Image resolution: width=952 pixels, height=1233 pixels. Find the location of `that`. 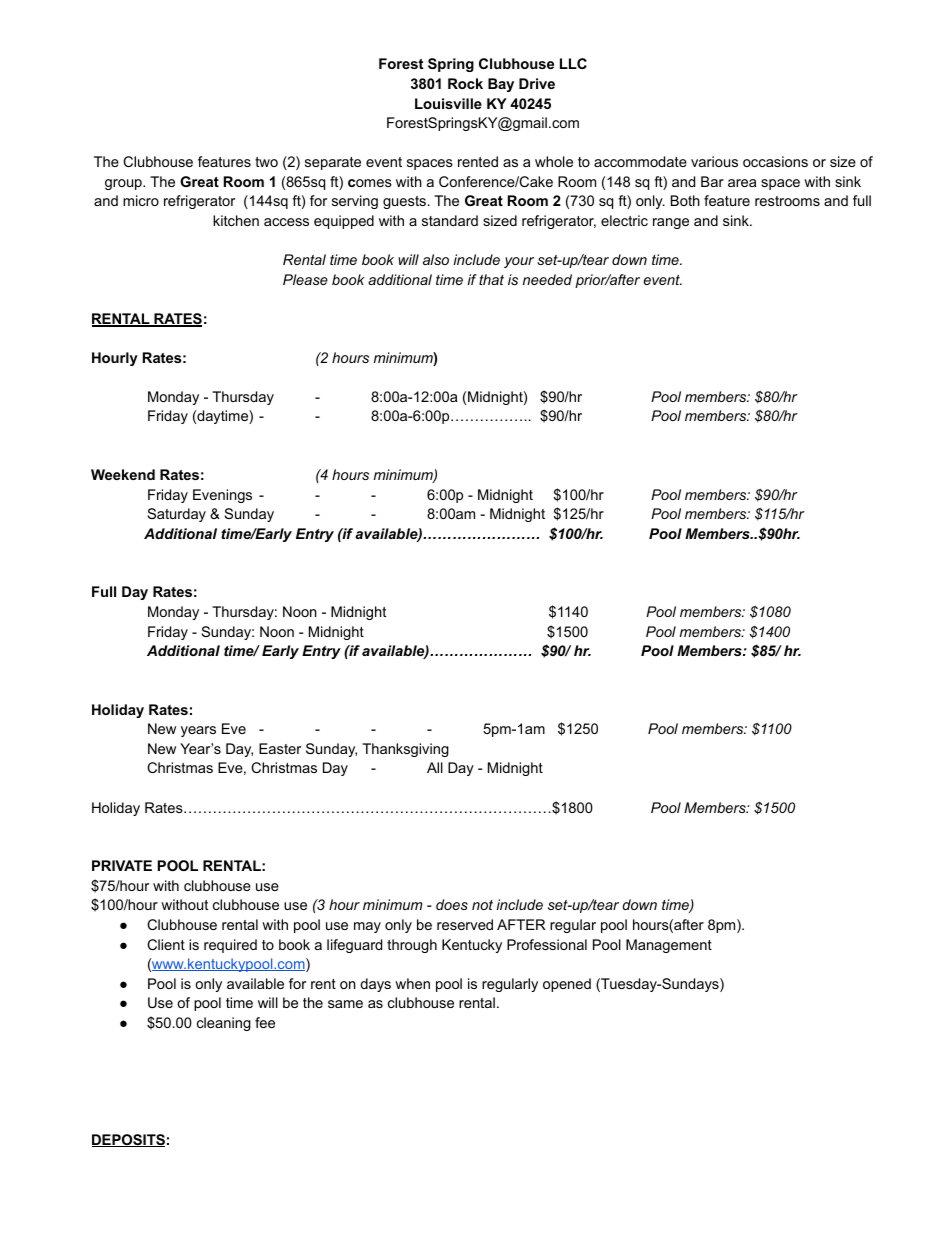

that is located at coordinates (491, 279).
